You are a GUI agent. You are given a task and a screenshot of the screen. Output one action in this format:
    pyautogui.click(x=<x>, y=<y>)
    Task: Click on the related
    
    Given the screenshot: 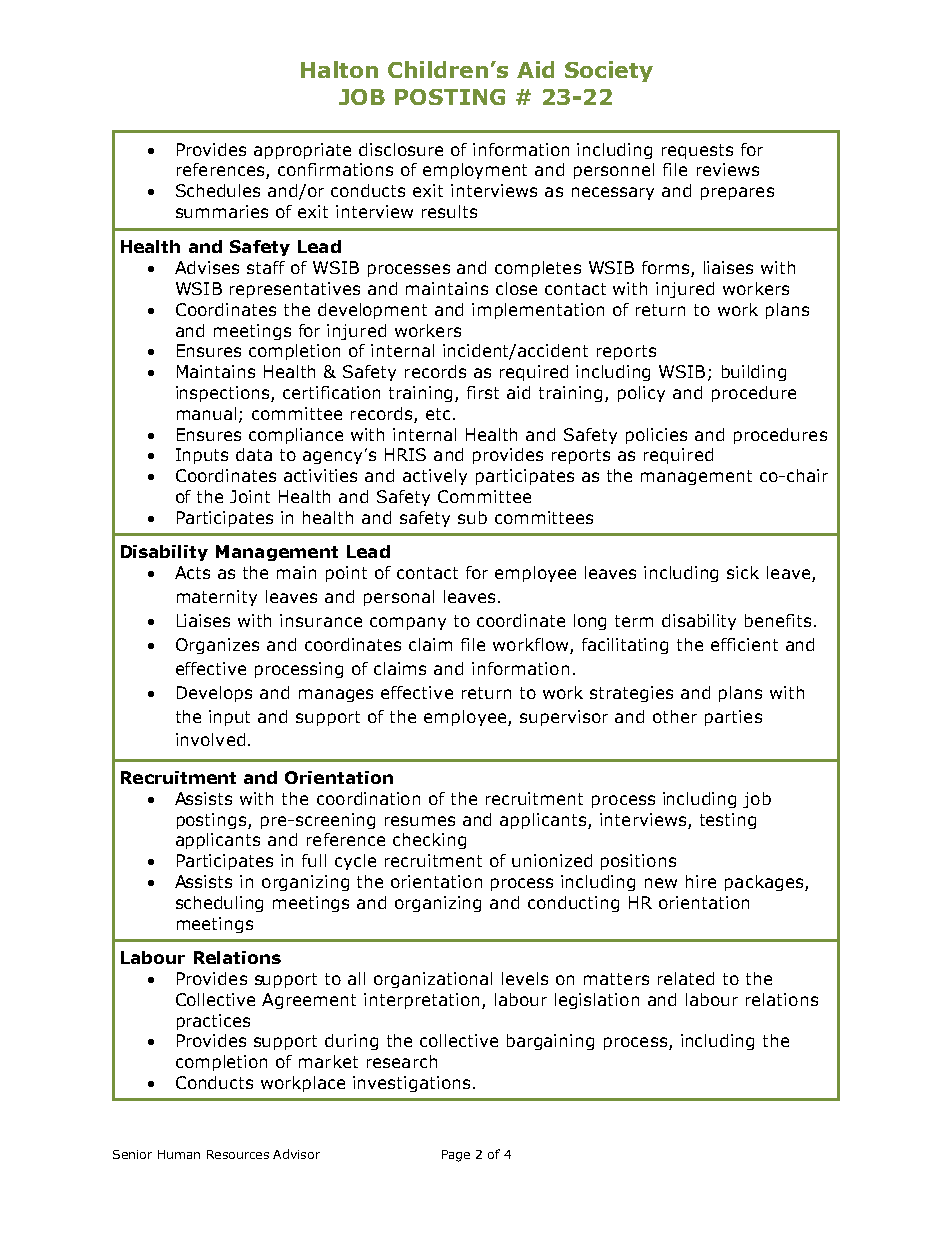 What is the action you would take?
    pyautogui.click(x=686, y=978)
